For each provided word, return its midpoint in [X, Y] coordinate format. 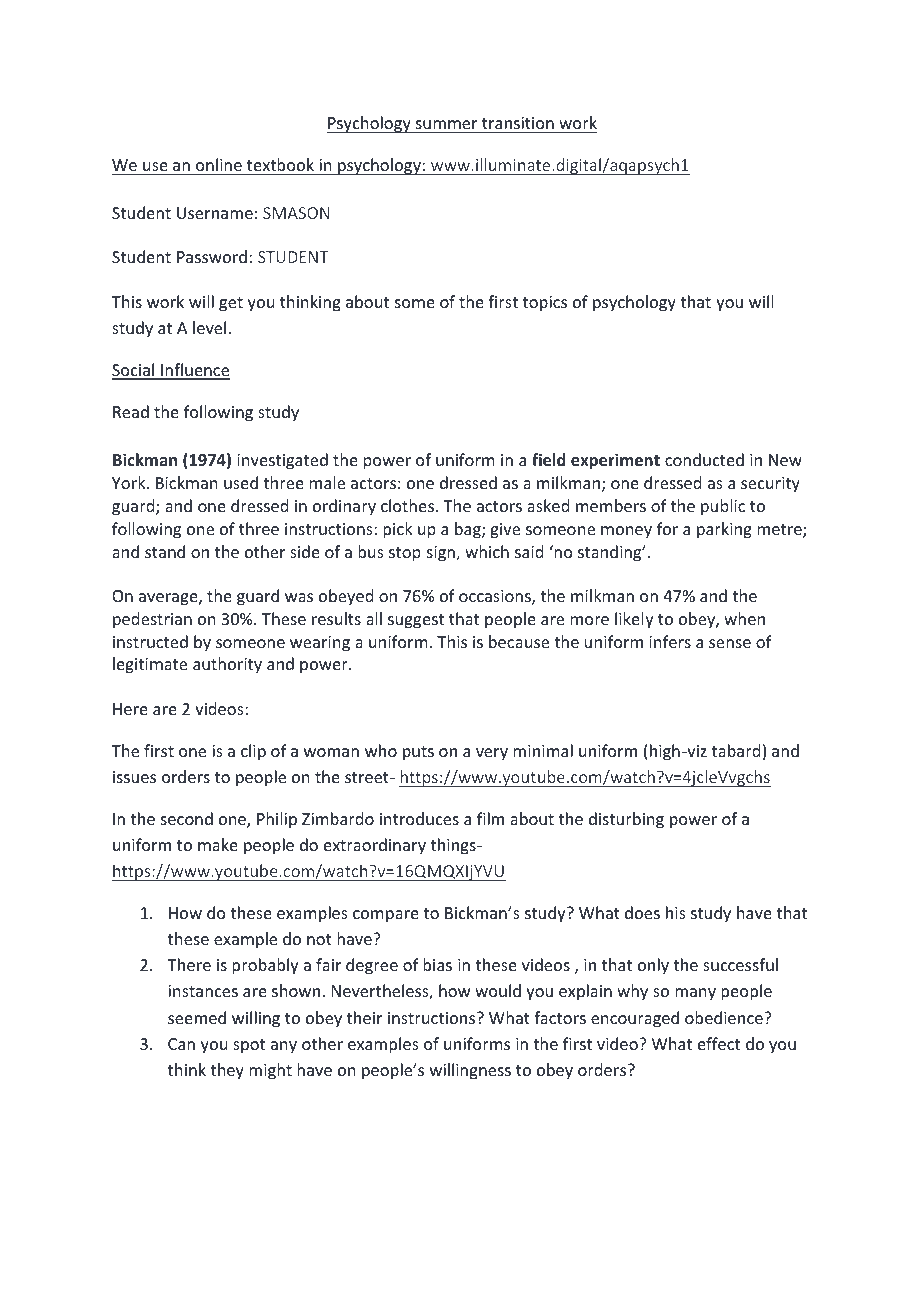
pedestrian [152, 620]
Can [181, 1044]
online [219, 164]
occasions [496, 597]
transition [518, 123]
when [744, 618]
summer [446, 124]
